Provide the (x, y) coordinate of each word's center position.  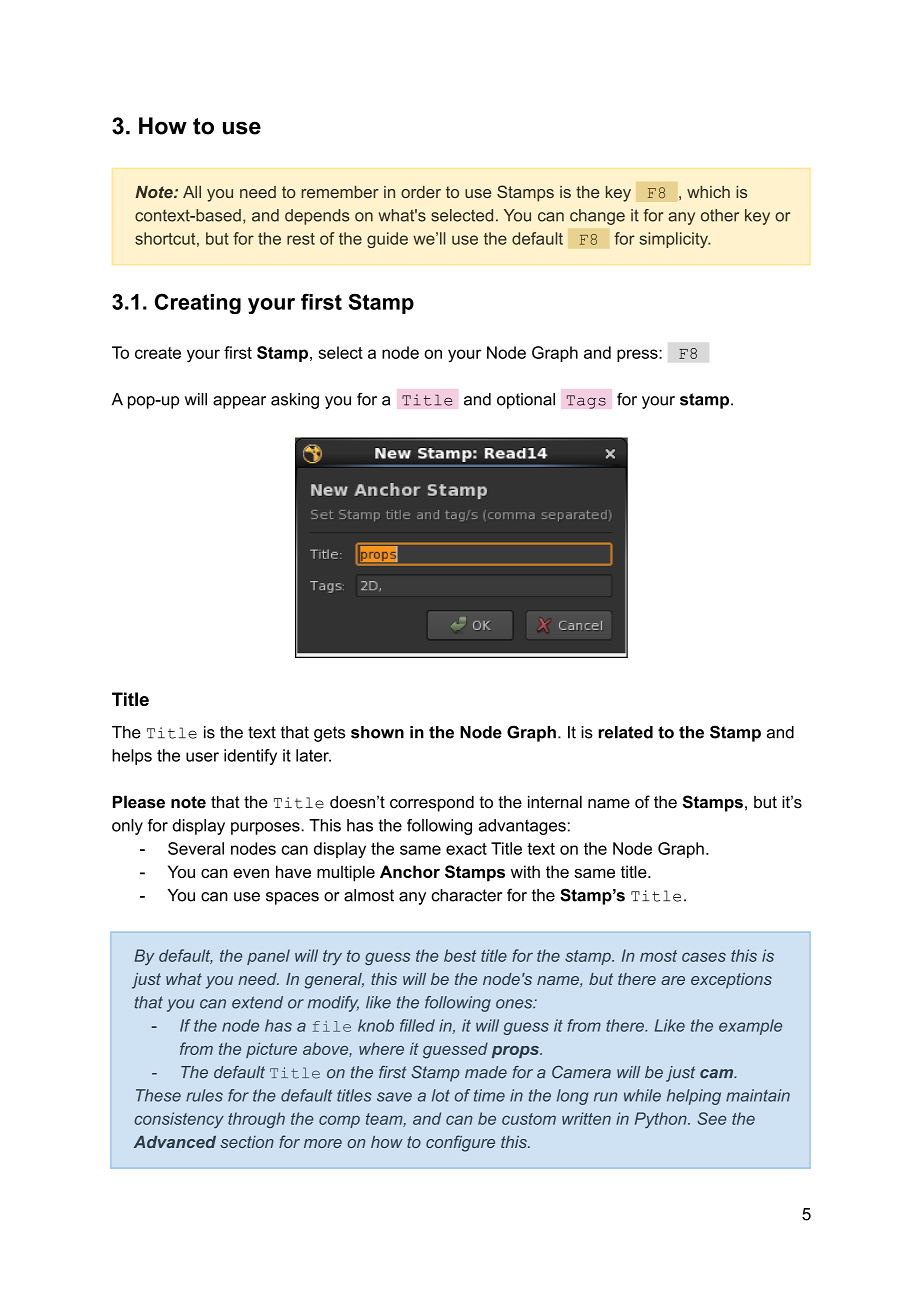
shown (377, 732)
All (192, 192)
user (202, 757)
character (466, 895)
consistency (179, 1120)
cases (704, 957)
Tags (586, 402)
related (625, 732)
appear (239, 402)
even (251, 873)
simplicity (674, 240)
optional (526, 401)
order (421, 192)
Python (662, 1120)
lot (441, 1095)
